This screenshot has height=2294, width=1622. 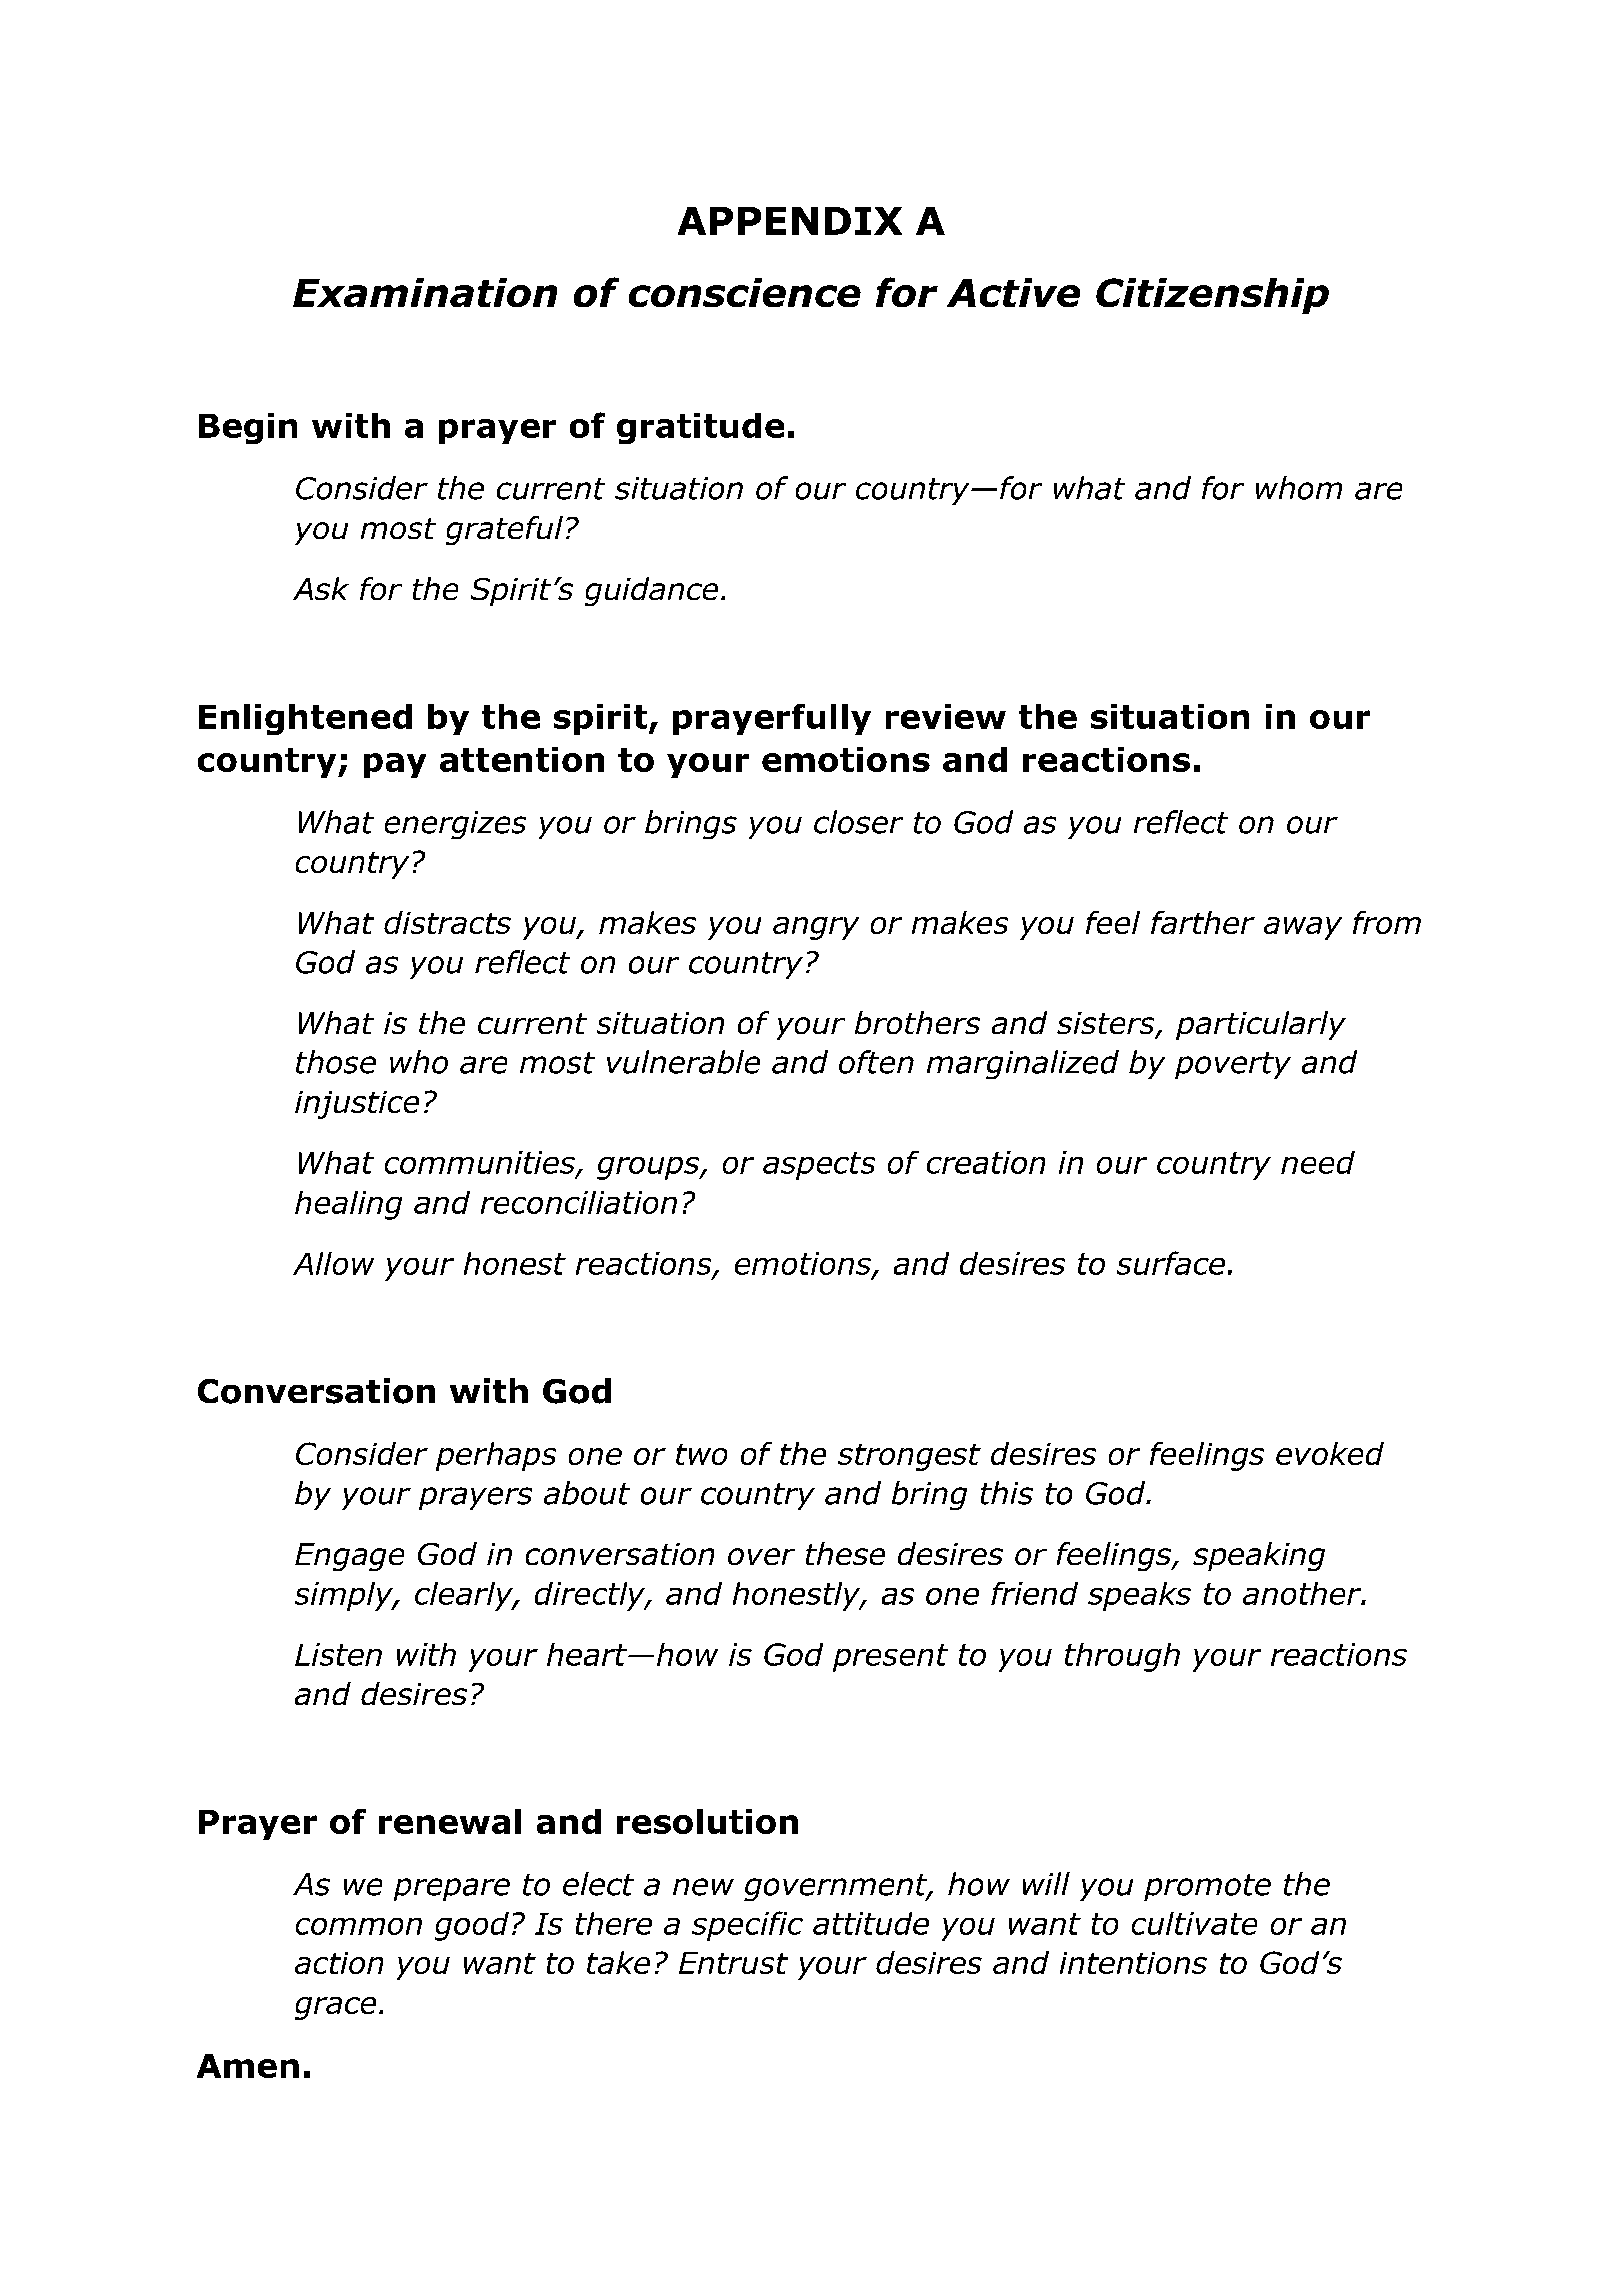 I want to click on farther, so click(x=1203, y=922).
